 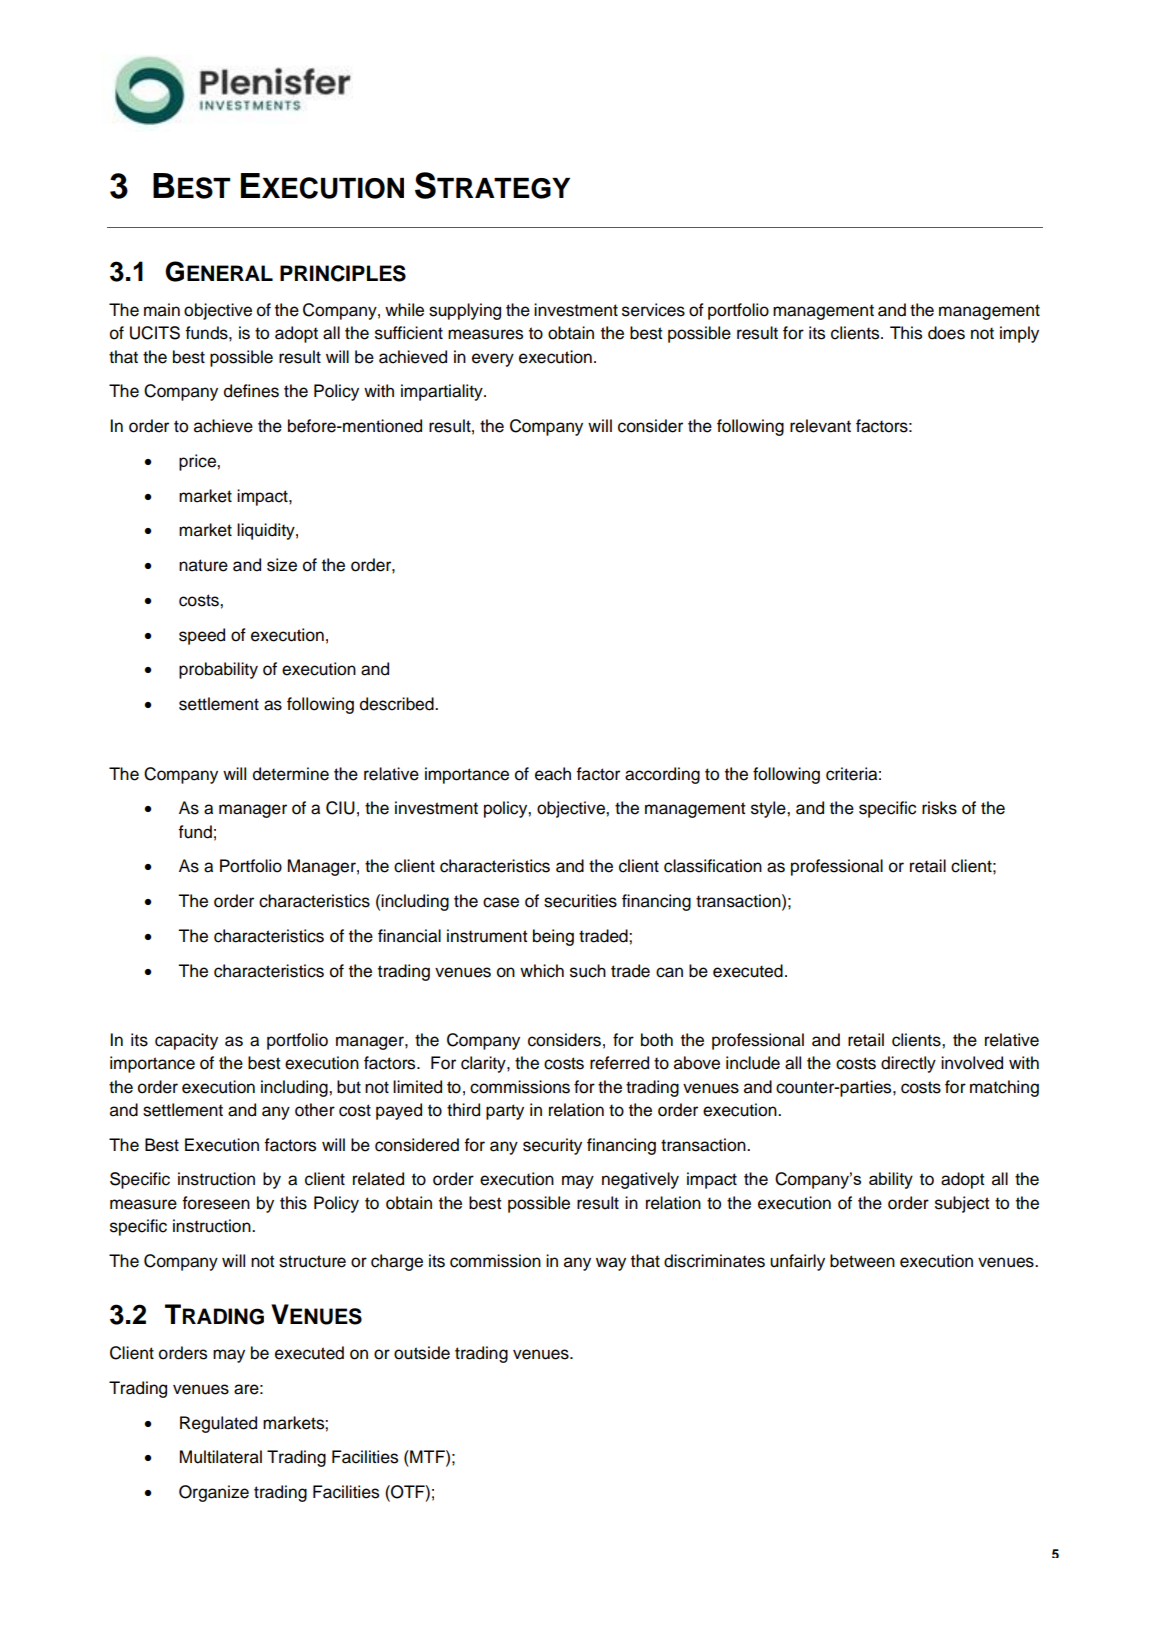 What do you see at coordinates (422, 1353) in the screenshot?
I see `outside` at bounding box center [422, 1353].
